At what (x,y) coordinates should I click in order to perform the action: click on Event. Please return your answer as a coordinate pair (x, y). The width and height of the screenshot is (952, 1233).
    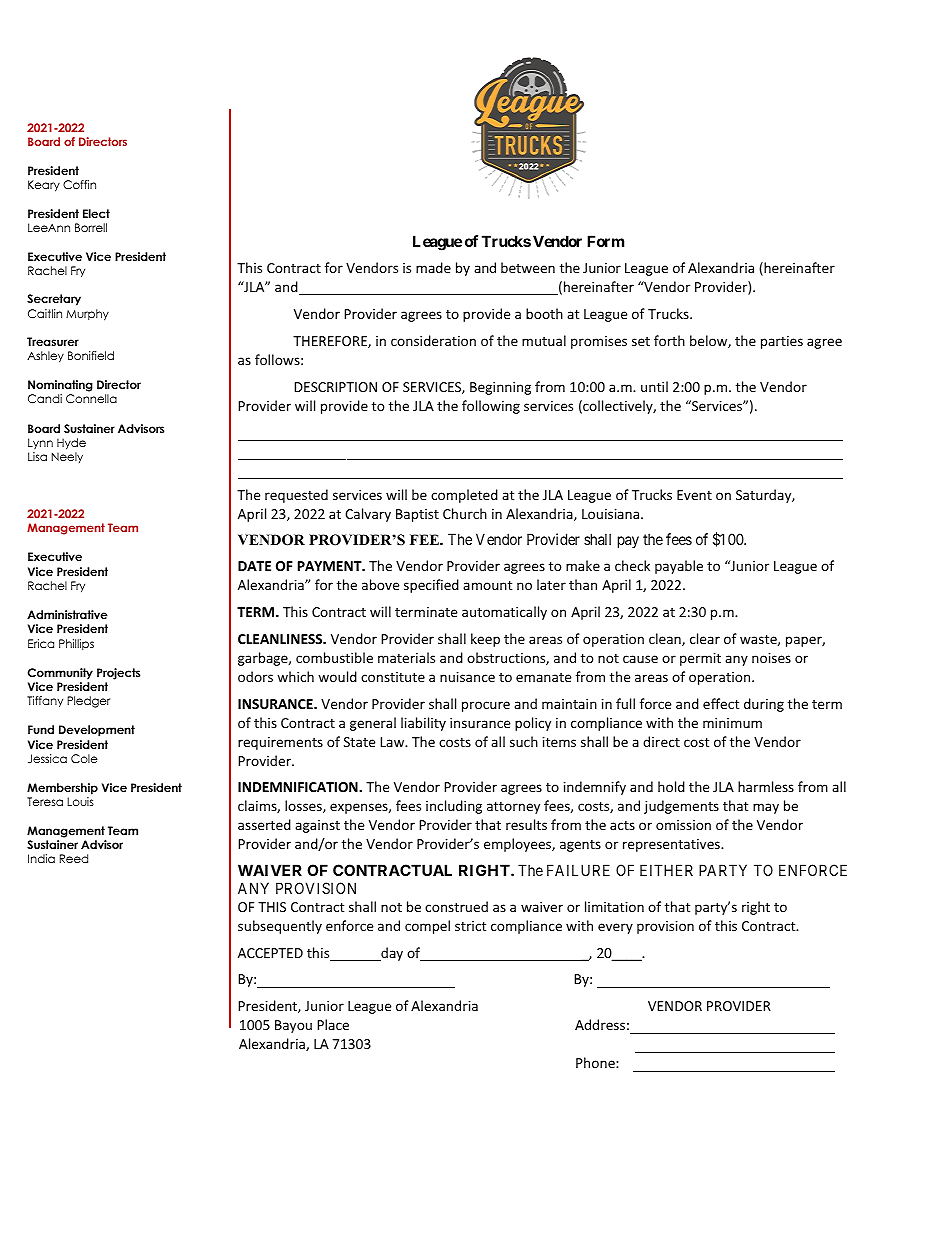
    Looking at the image, I should click on (694, 495).
